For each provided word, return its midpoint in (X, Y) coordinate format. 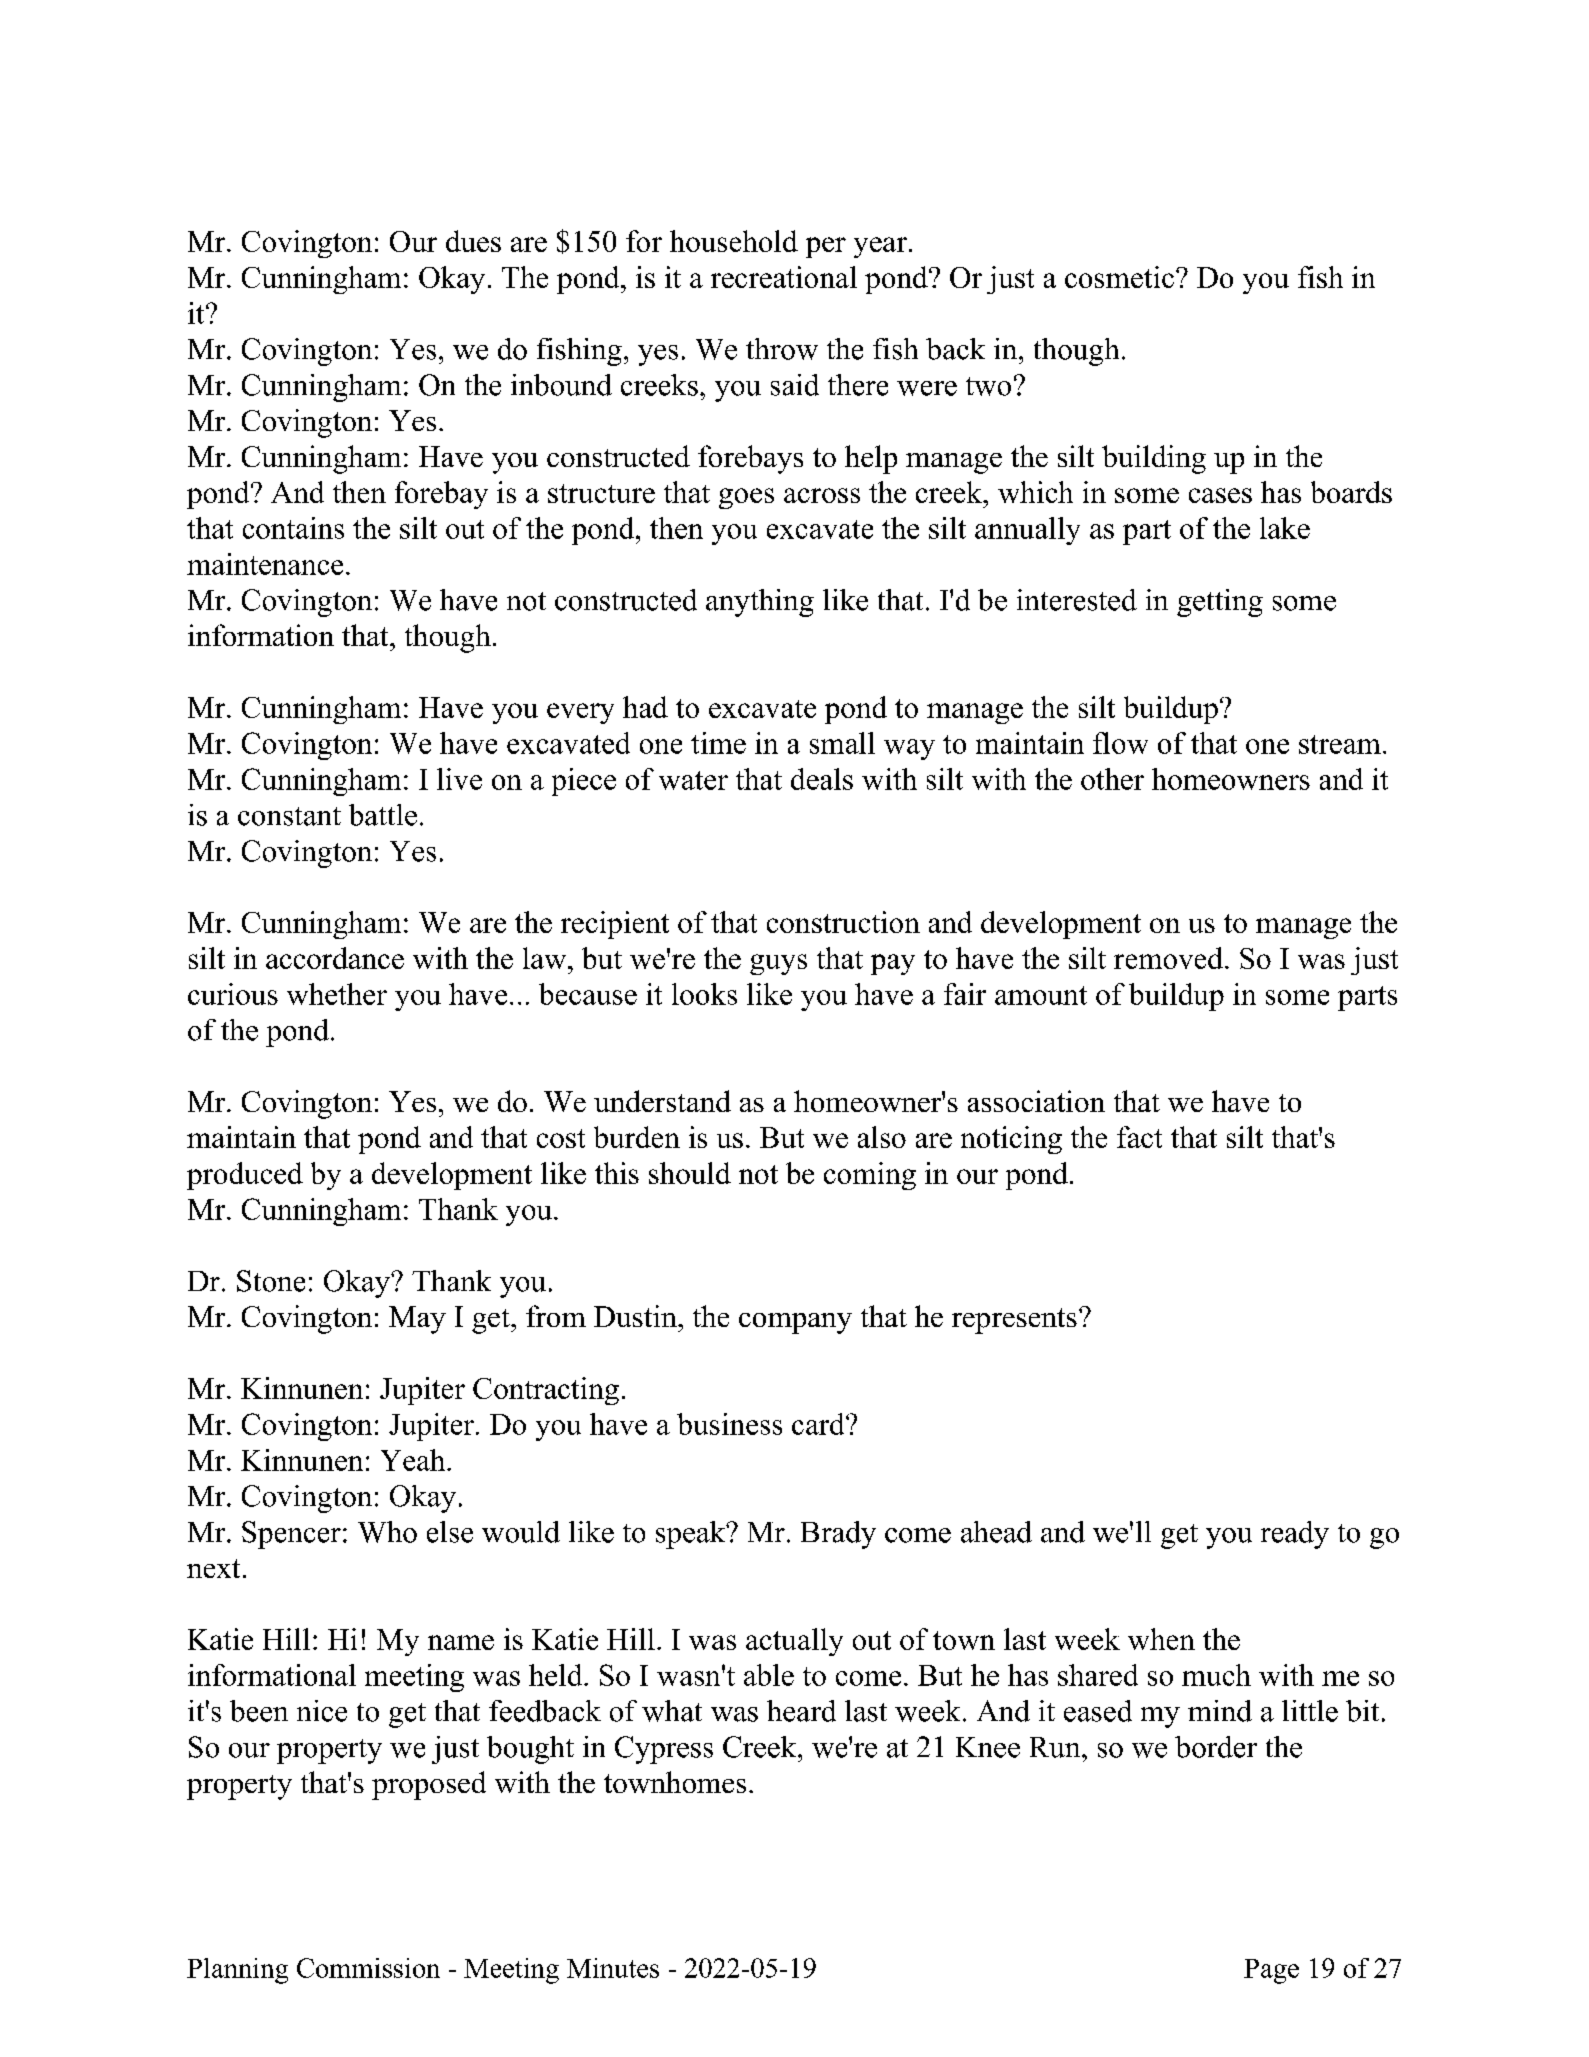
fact (1139, 1137)
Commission (368, 1968)
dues (473, 241)
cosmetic (1119, 277)
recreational (784, 277)
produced (245, 1176)
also (882, 1137)
